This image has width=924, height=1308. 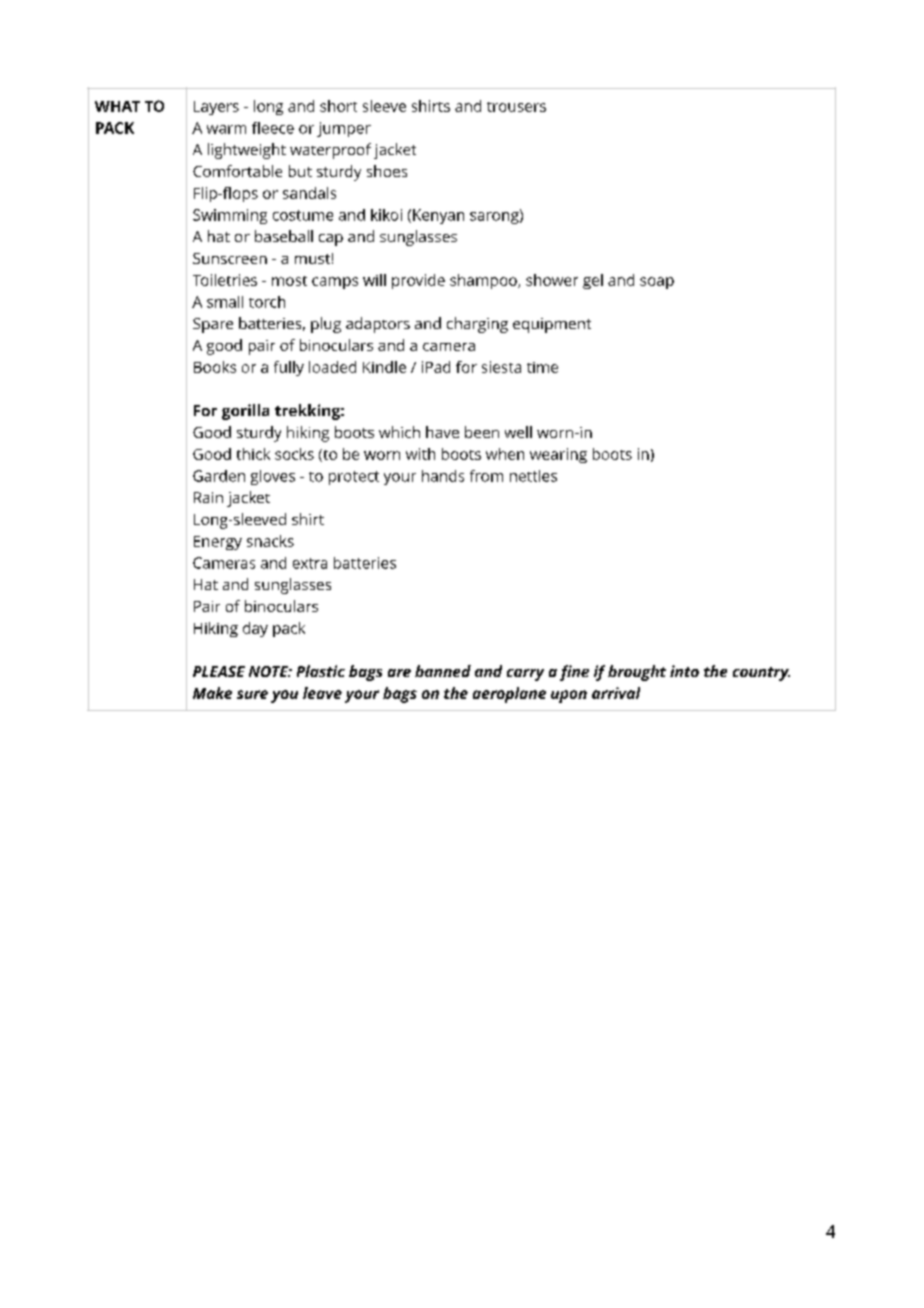 I want to click on shoes, so click(x=387, y=171).
